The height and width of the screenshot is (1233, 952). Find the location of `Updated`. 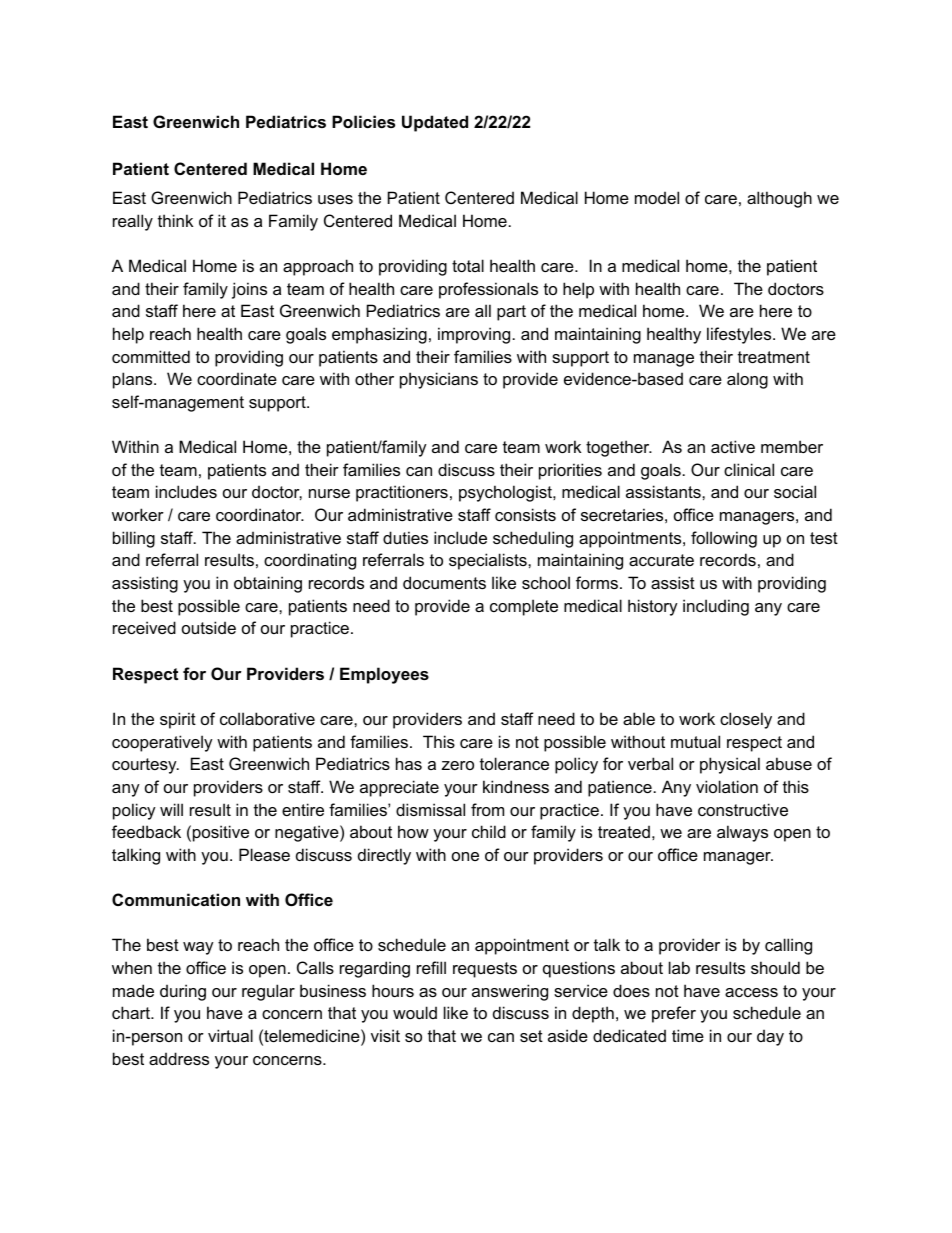

Updated is located at coordinates (435, 123).
